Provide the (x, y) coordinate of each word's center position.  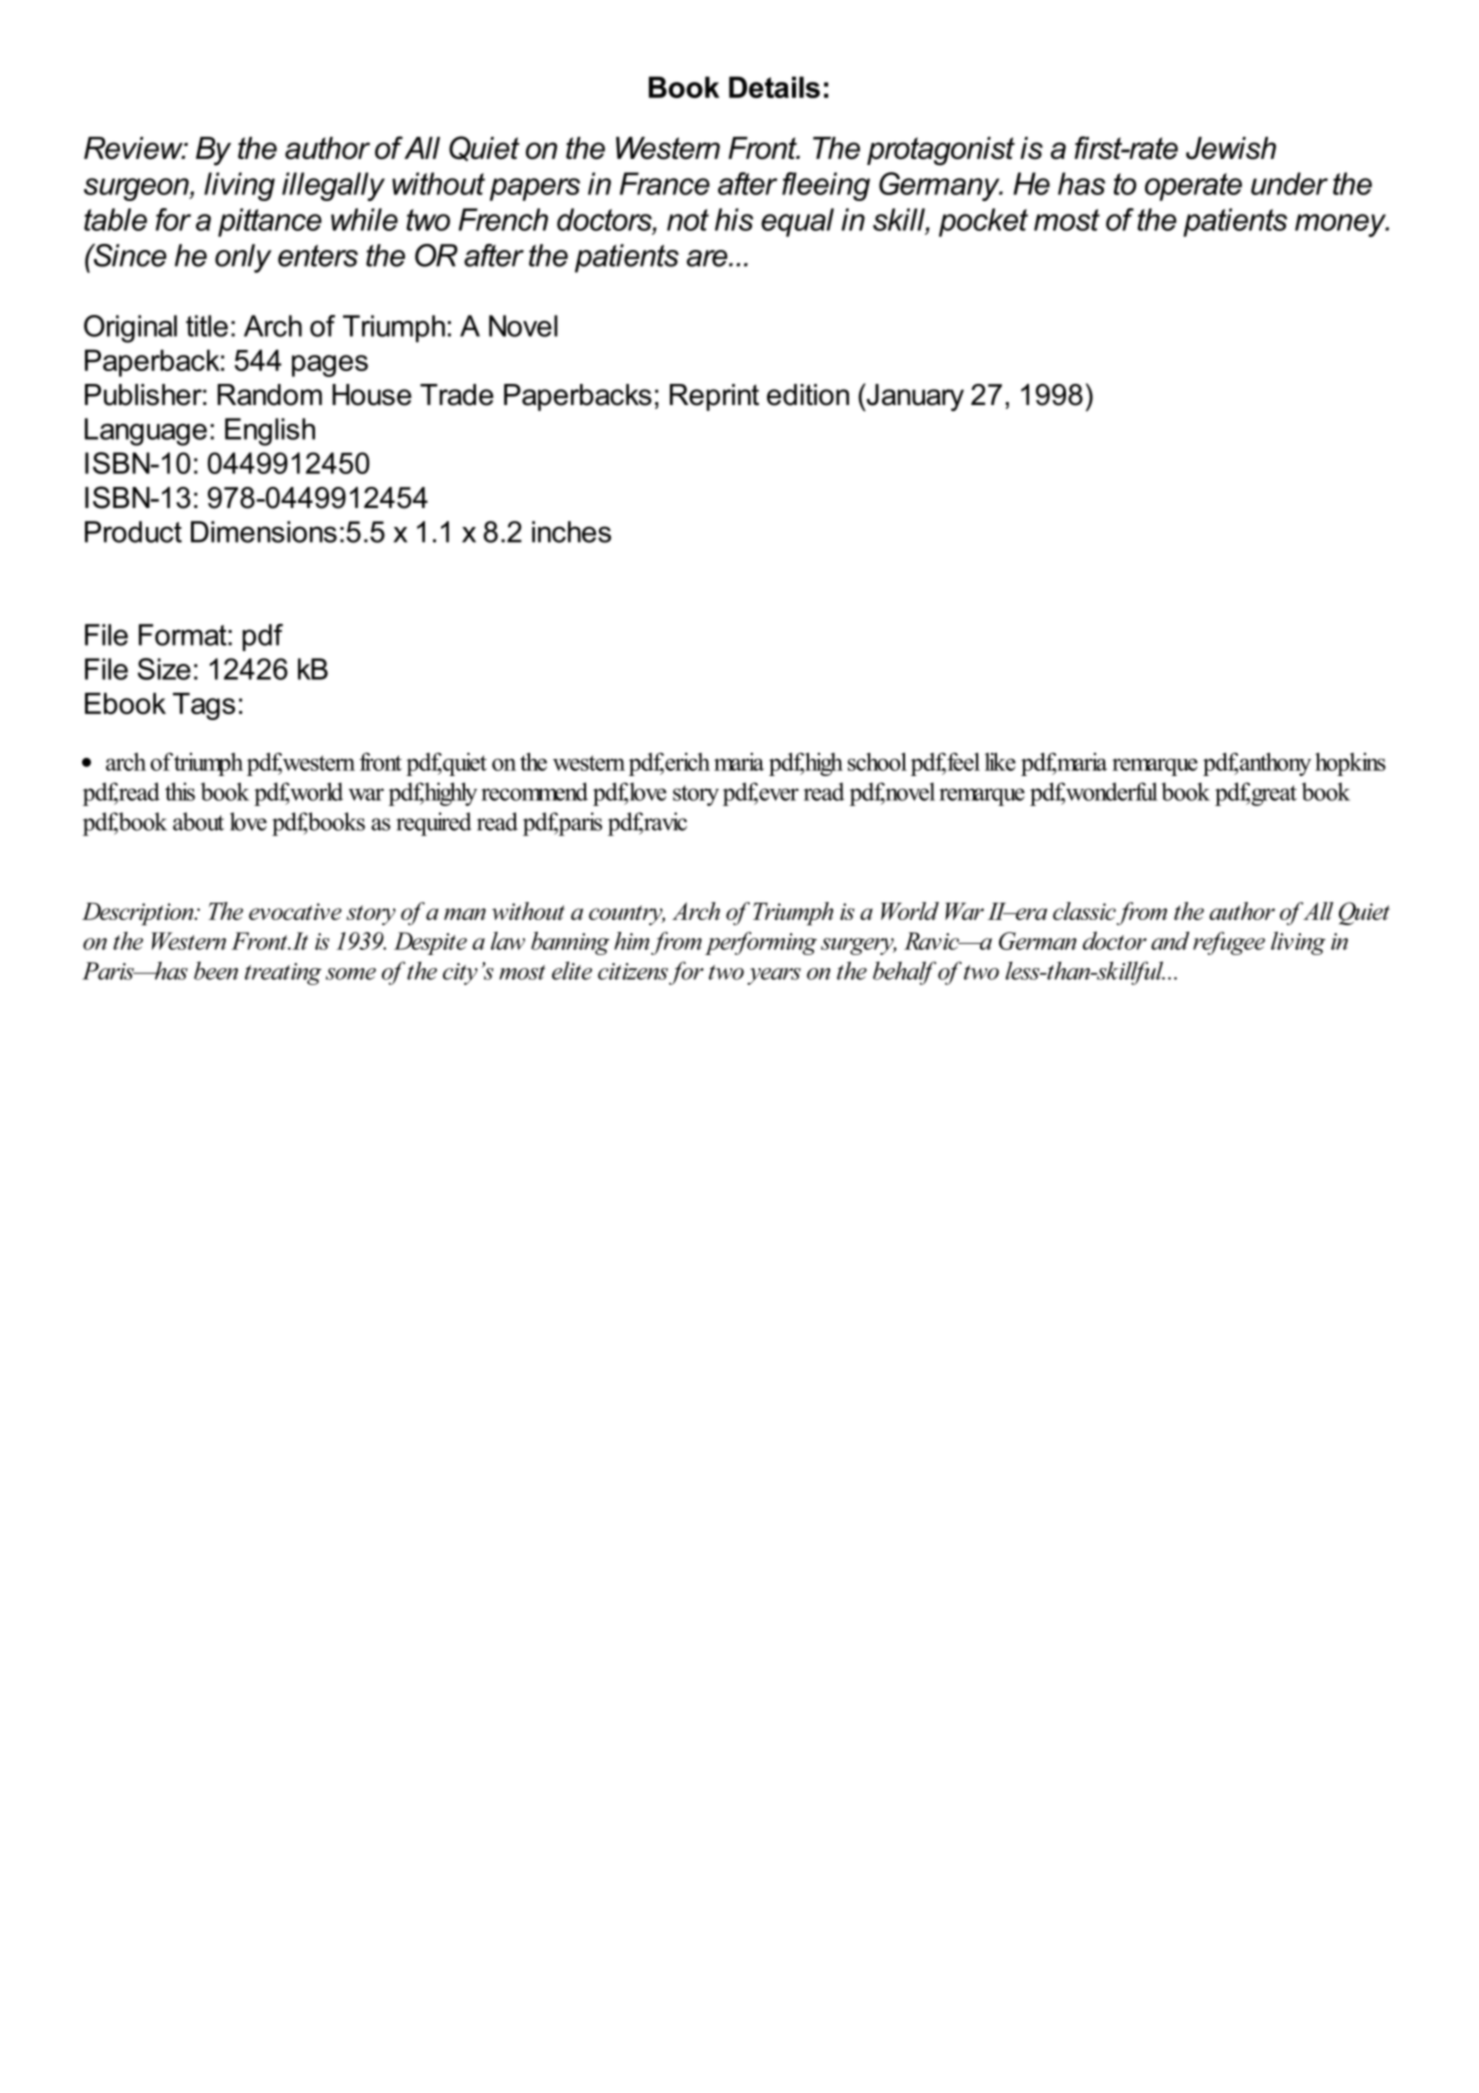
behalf (904, 973)
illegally (333, 186)
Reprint (714, 397)
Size (164, 669)
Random (269, 395)
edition (808, 395)
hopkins (1350, 764)
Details (774, 87)
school (877, 761)
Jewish (1231, 148)
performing (761, 943)
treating (283, 974)
